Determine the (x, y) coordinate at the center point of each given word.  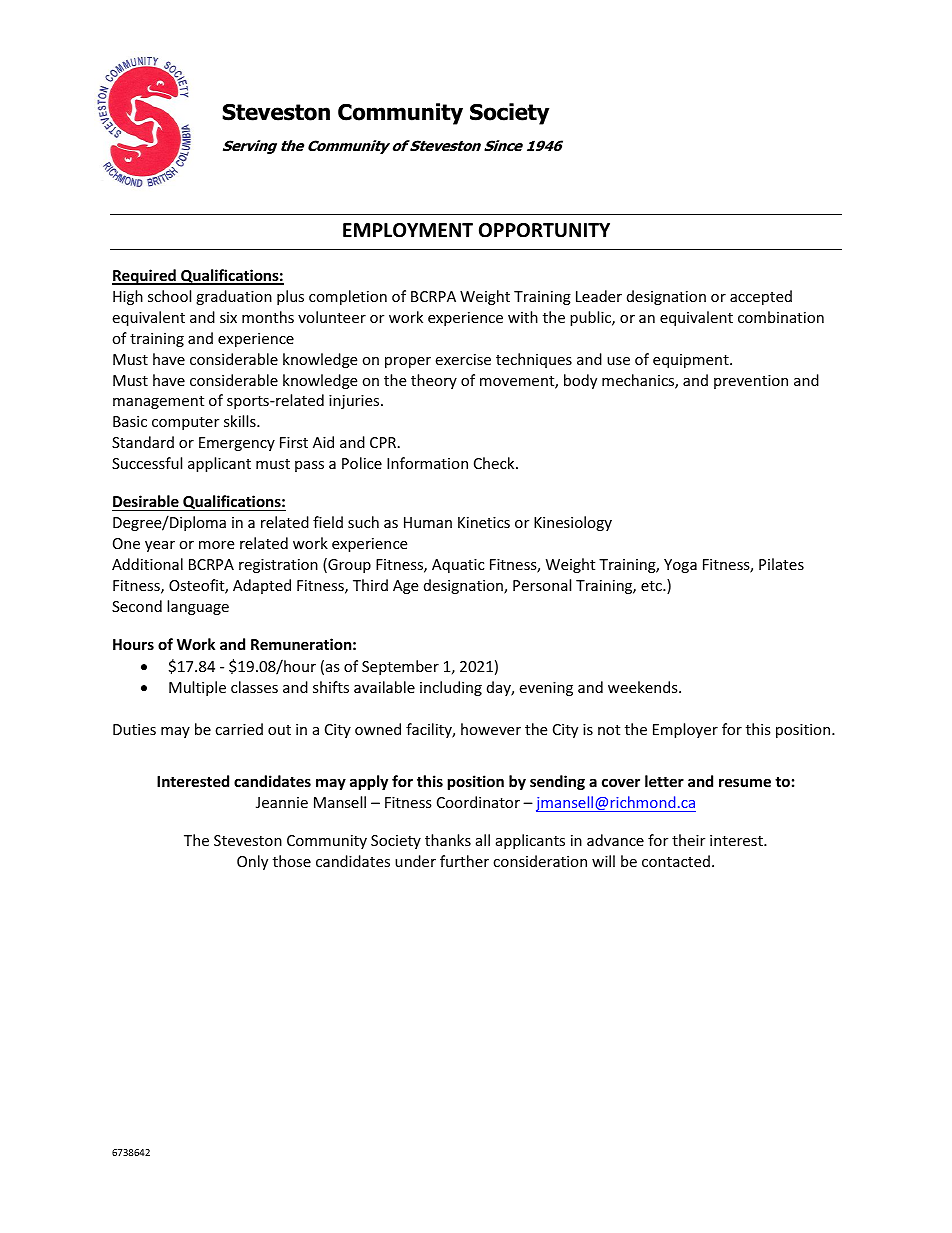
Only (252, 862)
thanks (448, 840)
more (216, 545)
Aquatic (458, 566)
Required (145, 277)
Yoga (680, 566)
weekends (644, 687)
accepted (761, 297)
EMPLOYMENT (408, 230)
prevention (751, 382)
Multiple (197, 688)
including (451, 688)
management (158, 402)
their (688, 840)
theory (434, 381)
